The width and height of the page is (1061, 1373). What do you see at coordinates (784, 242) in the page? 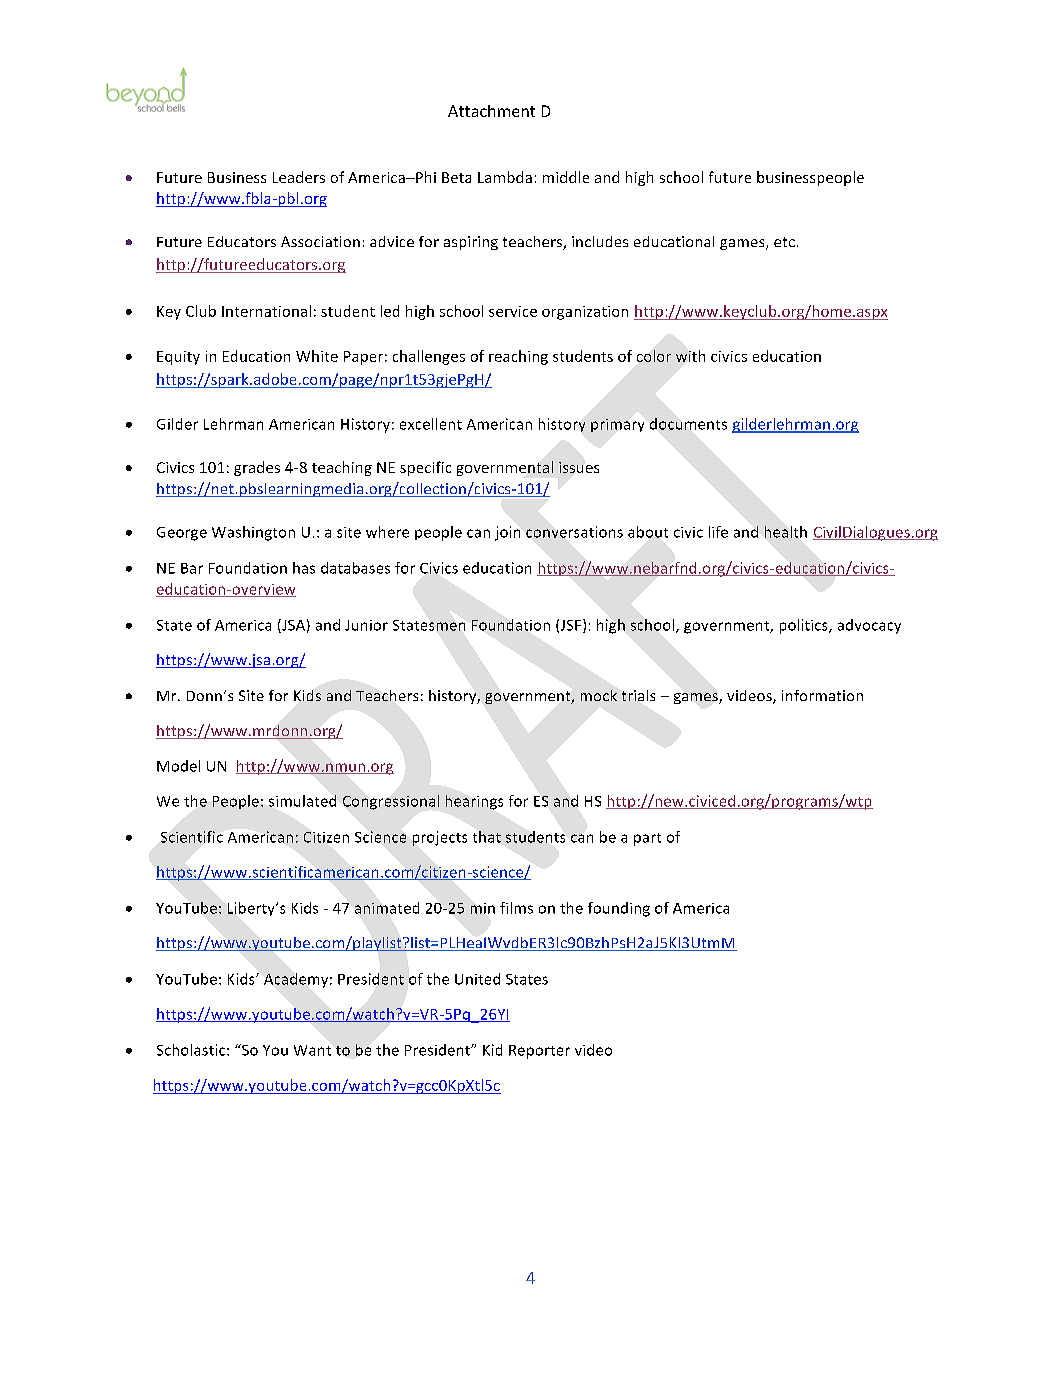
I see `etc` at bounding box center [784, 242].
